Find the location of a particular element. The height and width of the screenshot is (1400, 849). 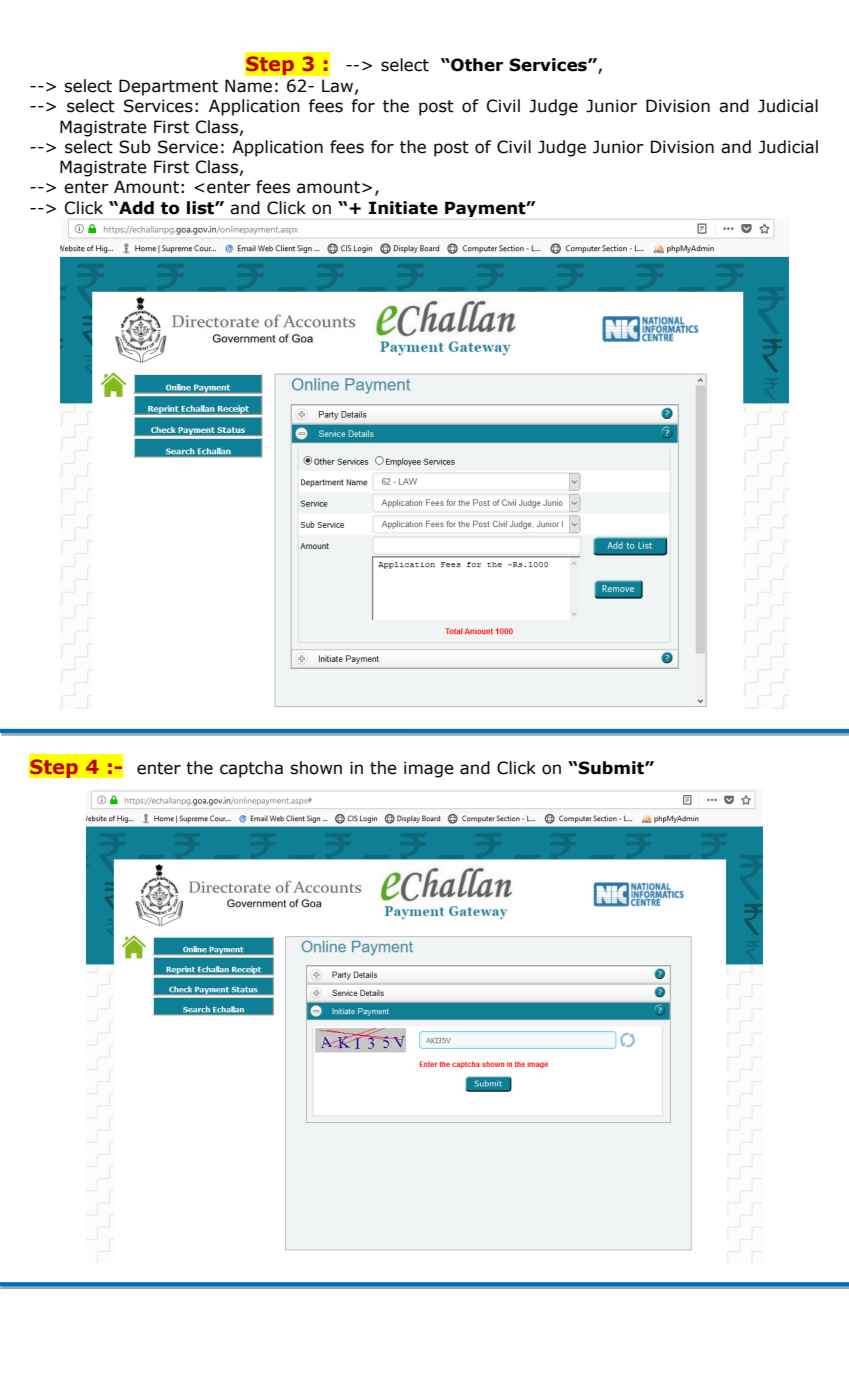

Other is located at coordinates (476, 65).
